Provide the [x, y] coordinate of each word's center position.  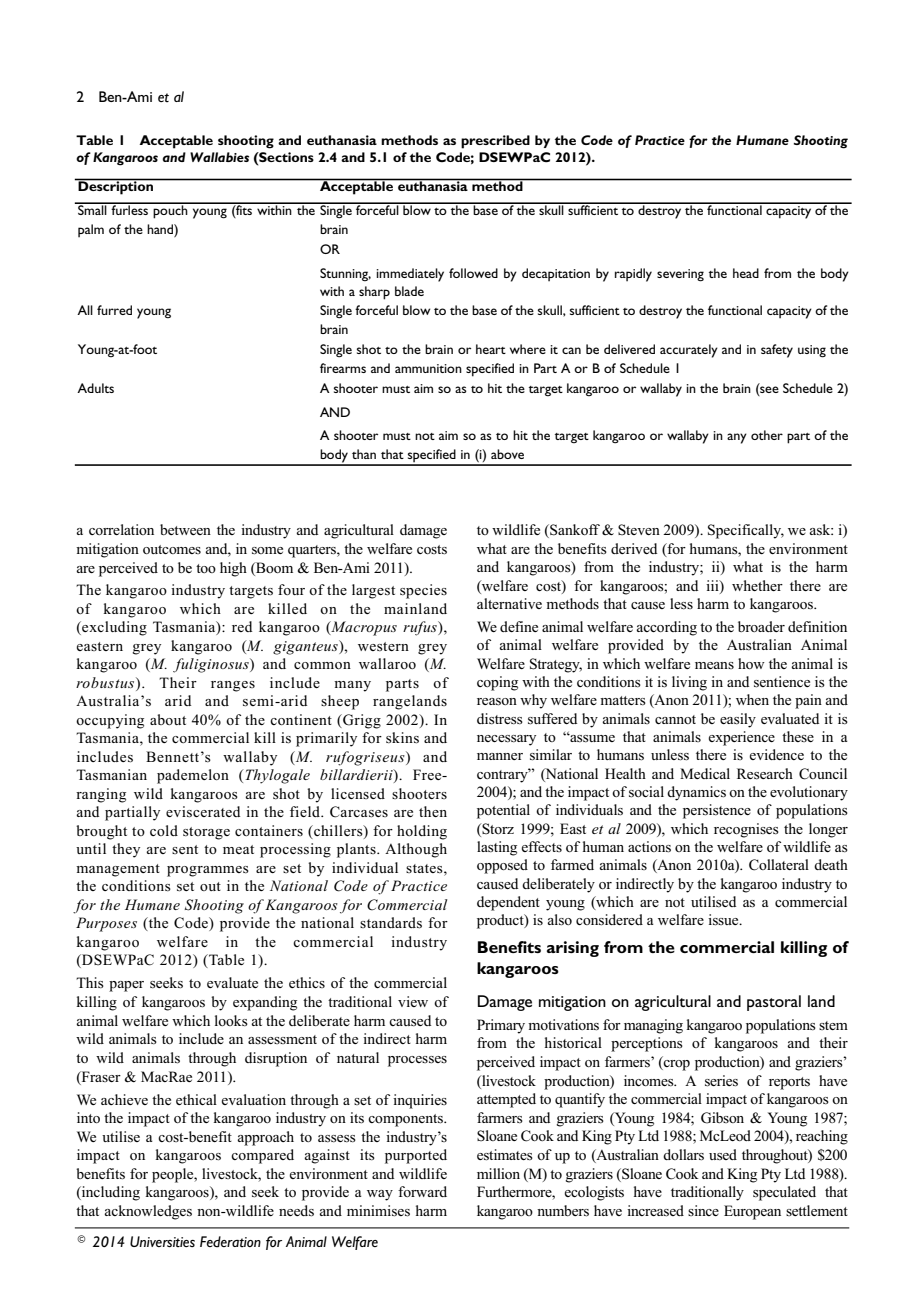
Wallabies [219, 157]
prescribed [495, 142]
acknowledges [148, 1212]
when [752, 699]
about [168, 719]
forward [422, 1191]
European [752, 1212]
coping [497, 683]
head [746, 273]
